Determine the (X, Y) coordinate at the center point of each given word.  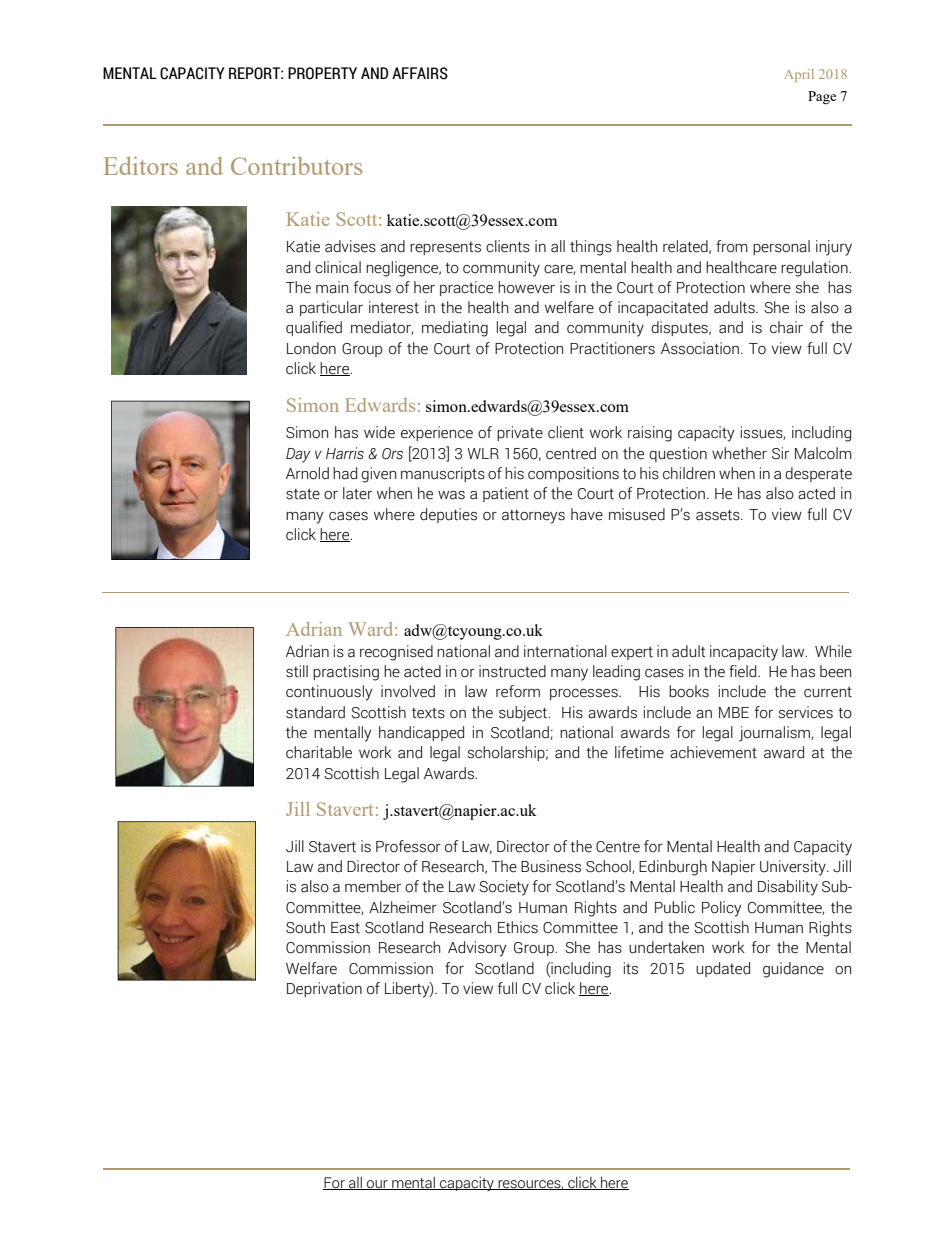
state (303, 494)
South (305, 927)
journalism (775, 734)
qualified (314, 328)
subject (524, 714)
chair (786, 327)
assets (719, 515)
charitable (319, 752)
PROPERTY (322, 73)
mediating (455, 329)
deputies (448, 515)
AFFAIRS (420, 73)
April (799, 75)
